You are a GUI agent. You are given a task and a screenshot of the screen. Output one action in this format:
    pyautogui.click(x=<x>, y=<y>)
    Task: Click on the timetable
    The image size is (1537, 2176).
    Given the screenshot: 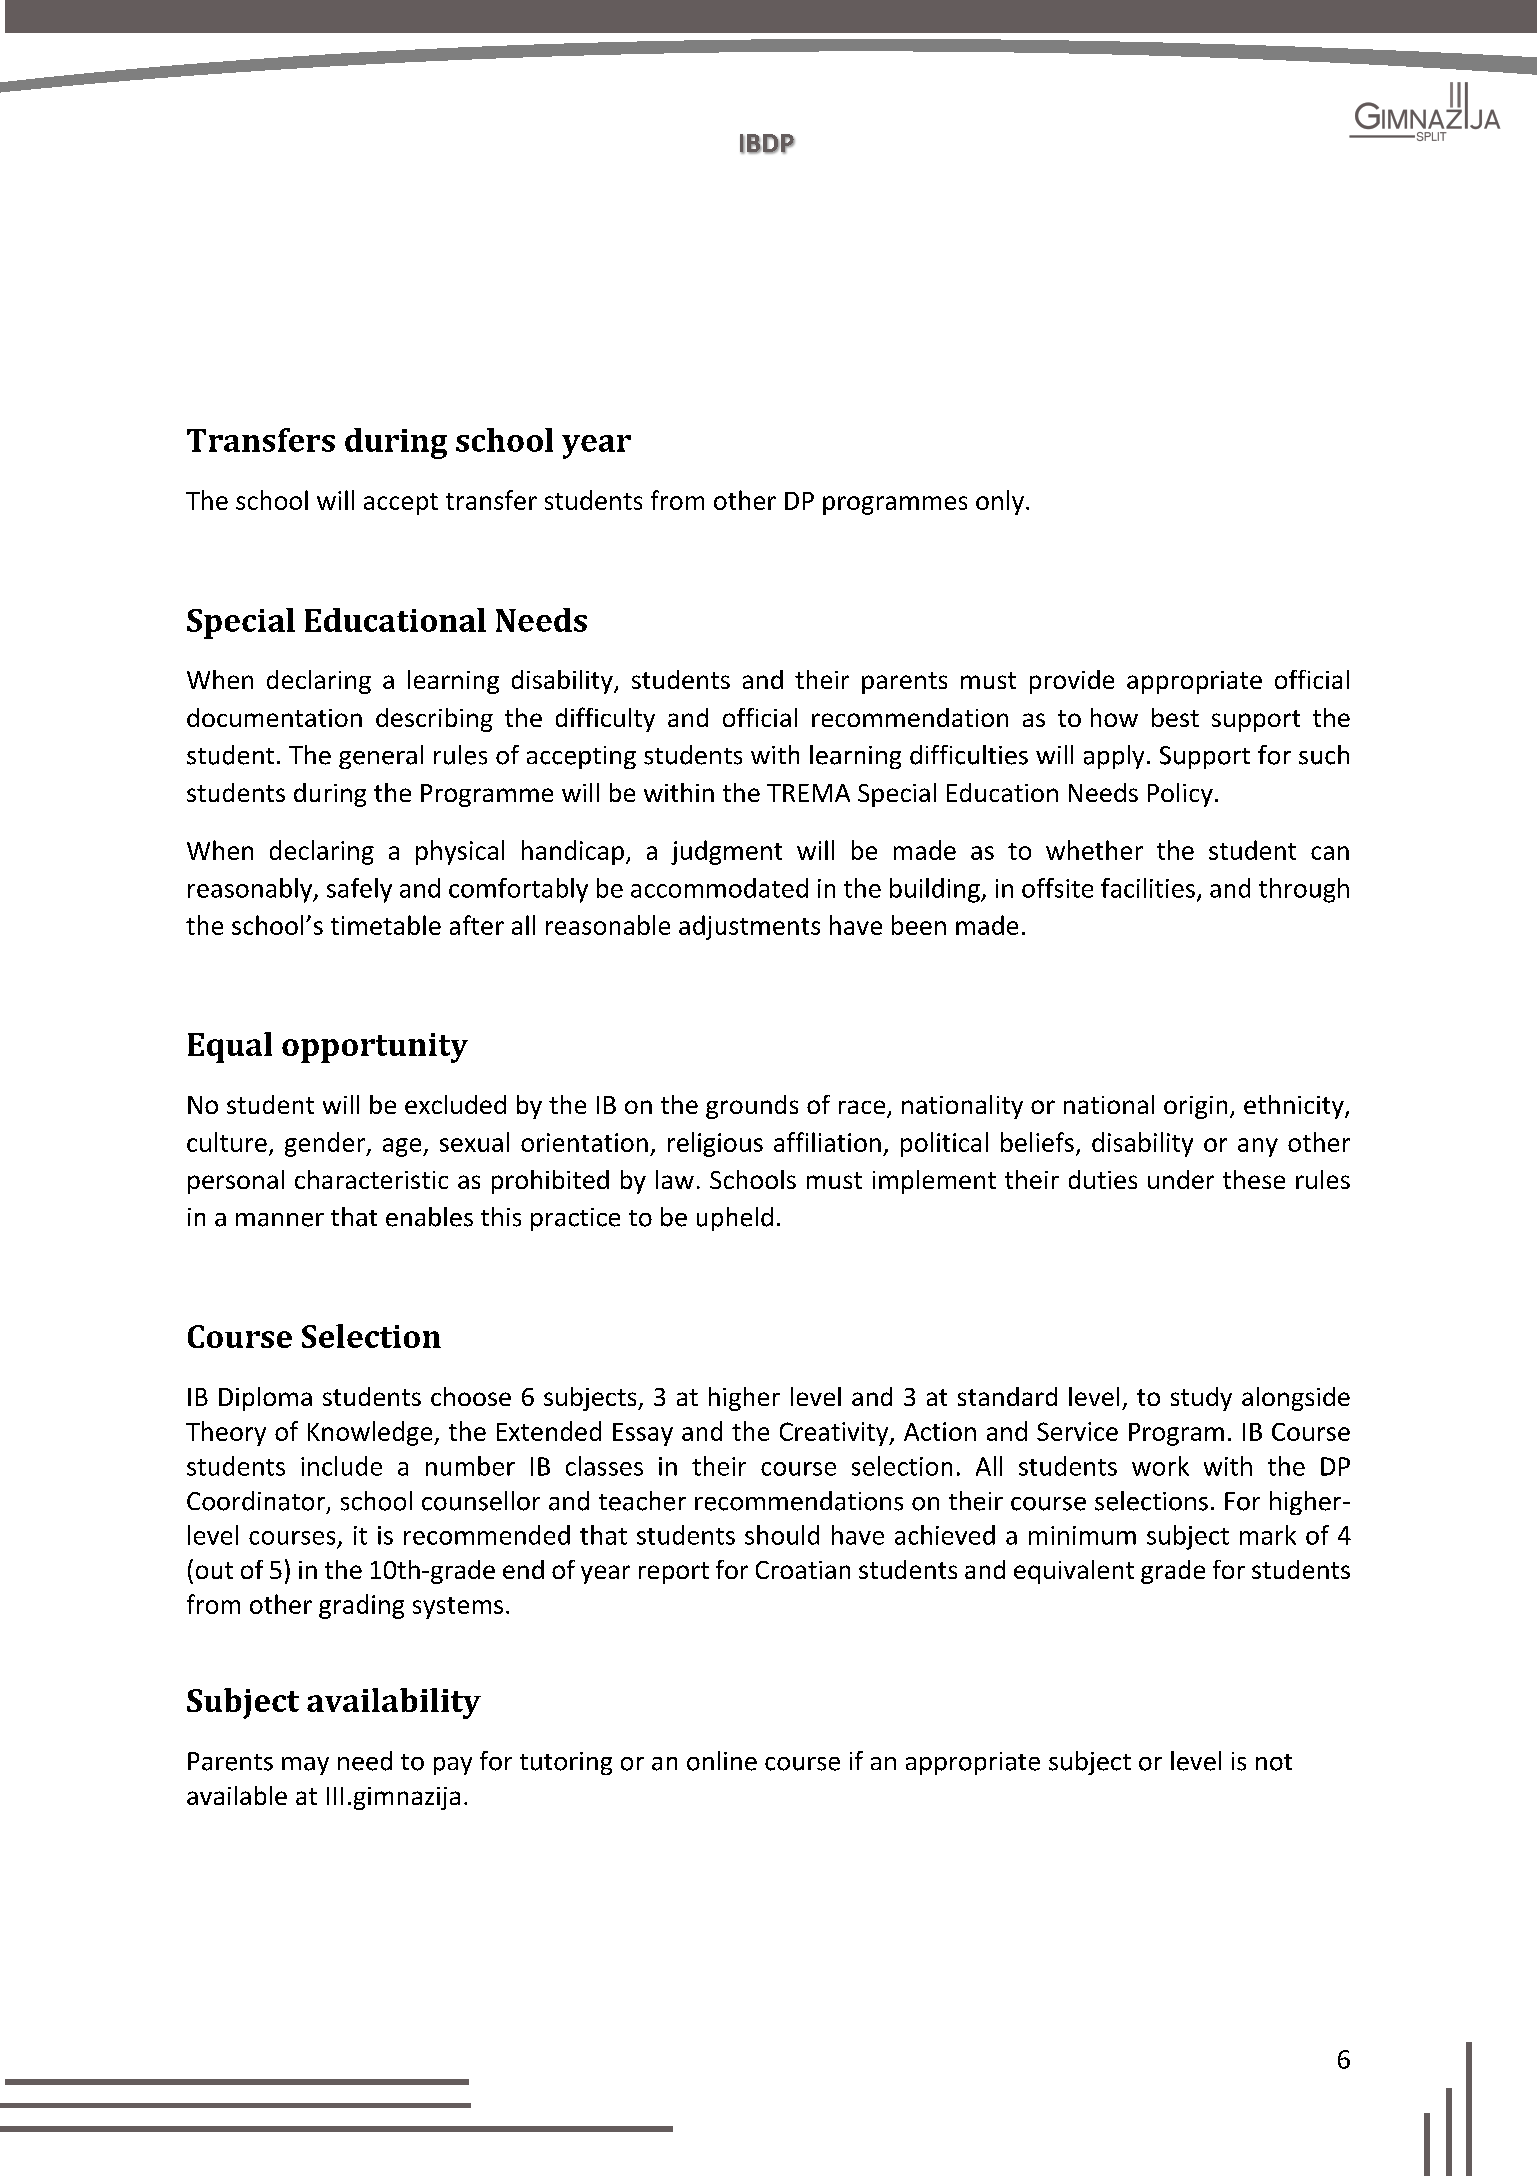 What is the action you would take?
    pyautogui.click(x=386, y=925)
